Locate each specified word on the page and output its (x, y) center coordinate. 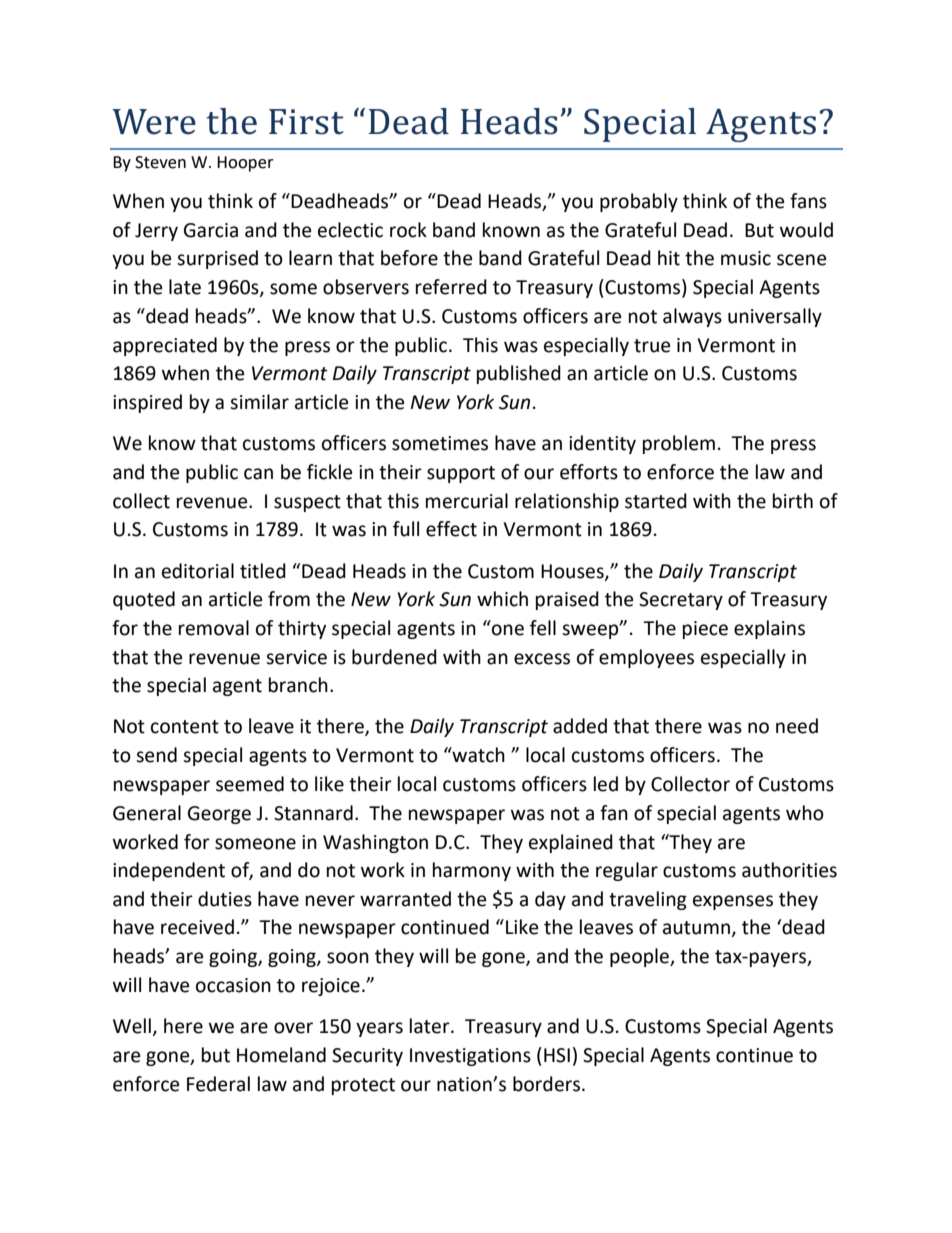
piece (705, 630)
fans (808, 201)
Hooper (245, 164)
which (502, 599)
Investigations (470, 1057)
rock (408, 230)
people (640, 957)
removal (214, 628)
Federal (218, 1084)
